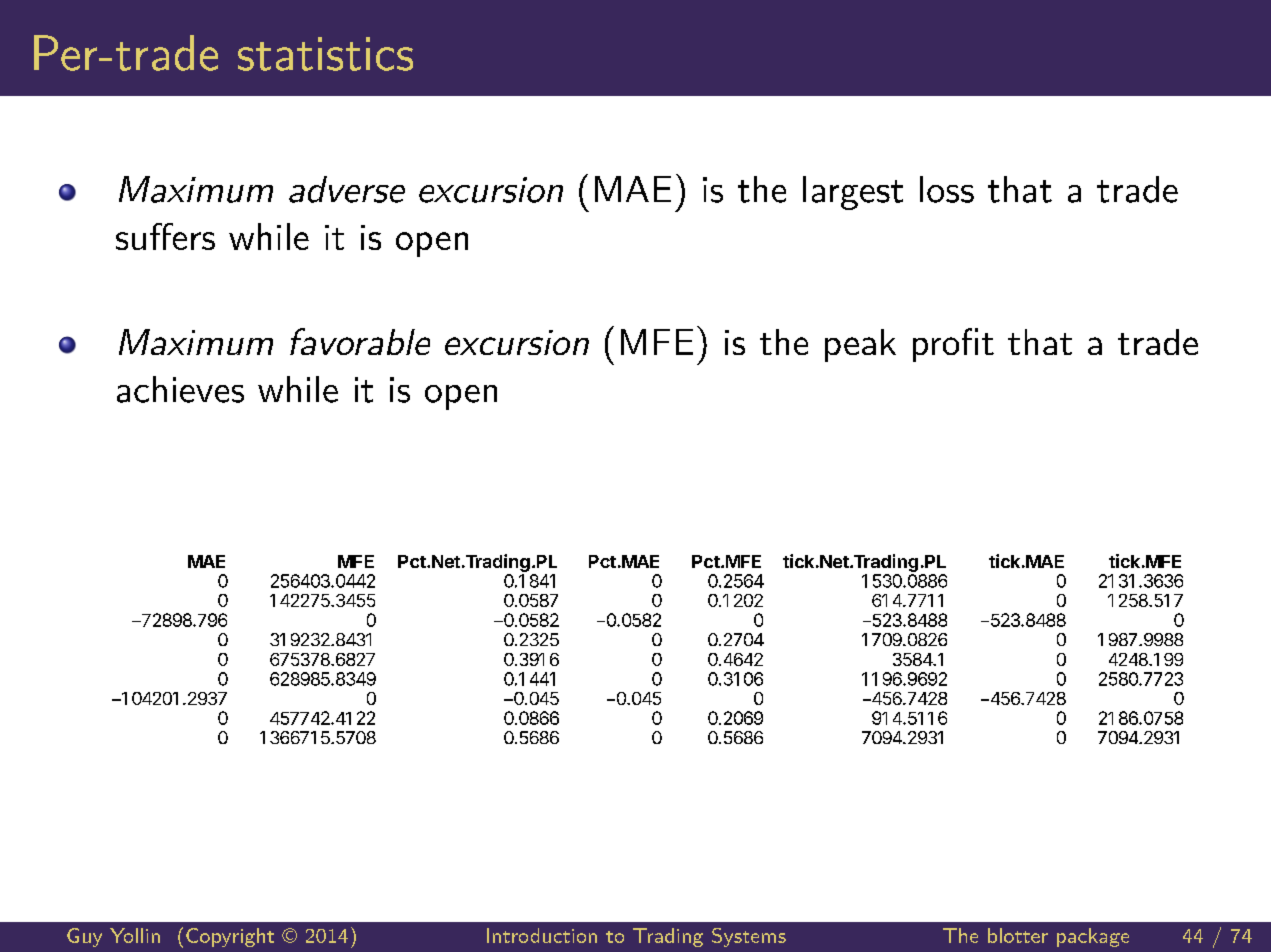  Describe the element at coordinates (1018, 935) in the screenshot. I see `blotter` at that location.
